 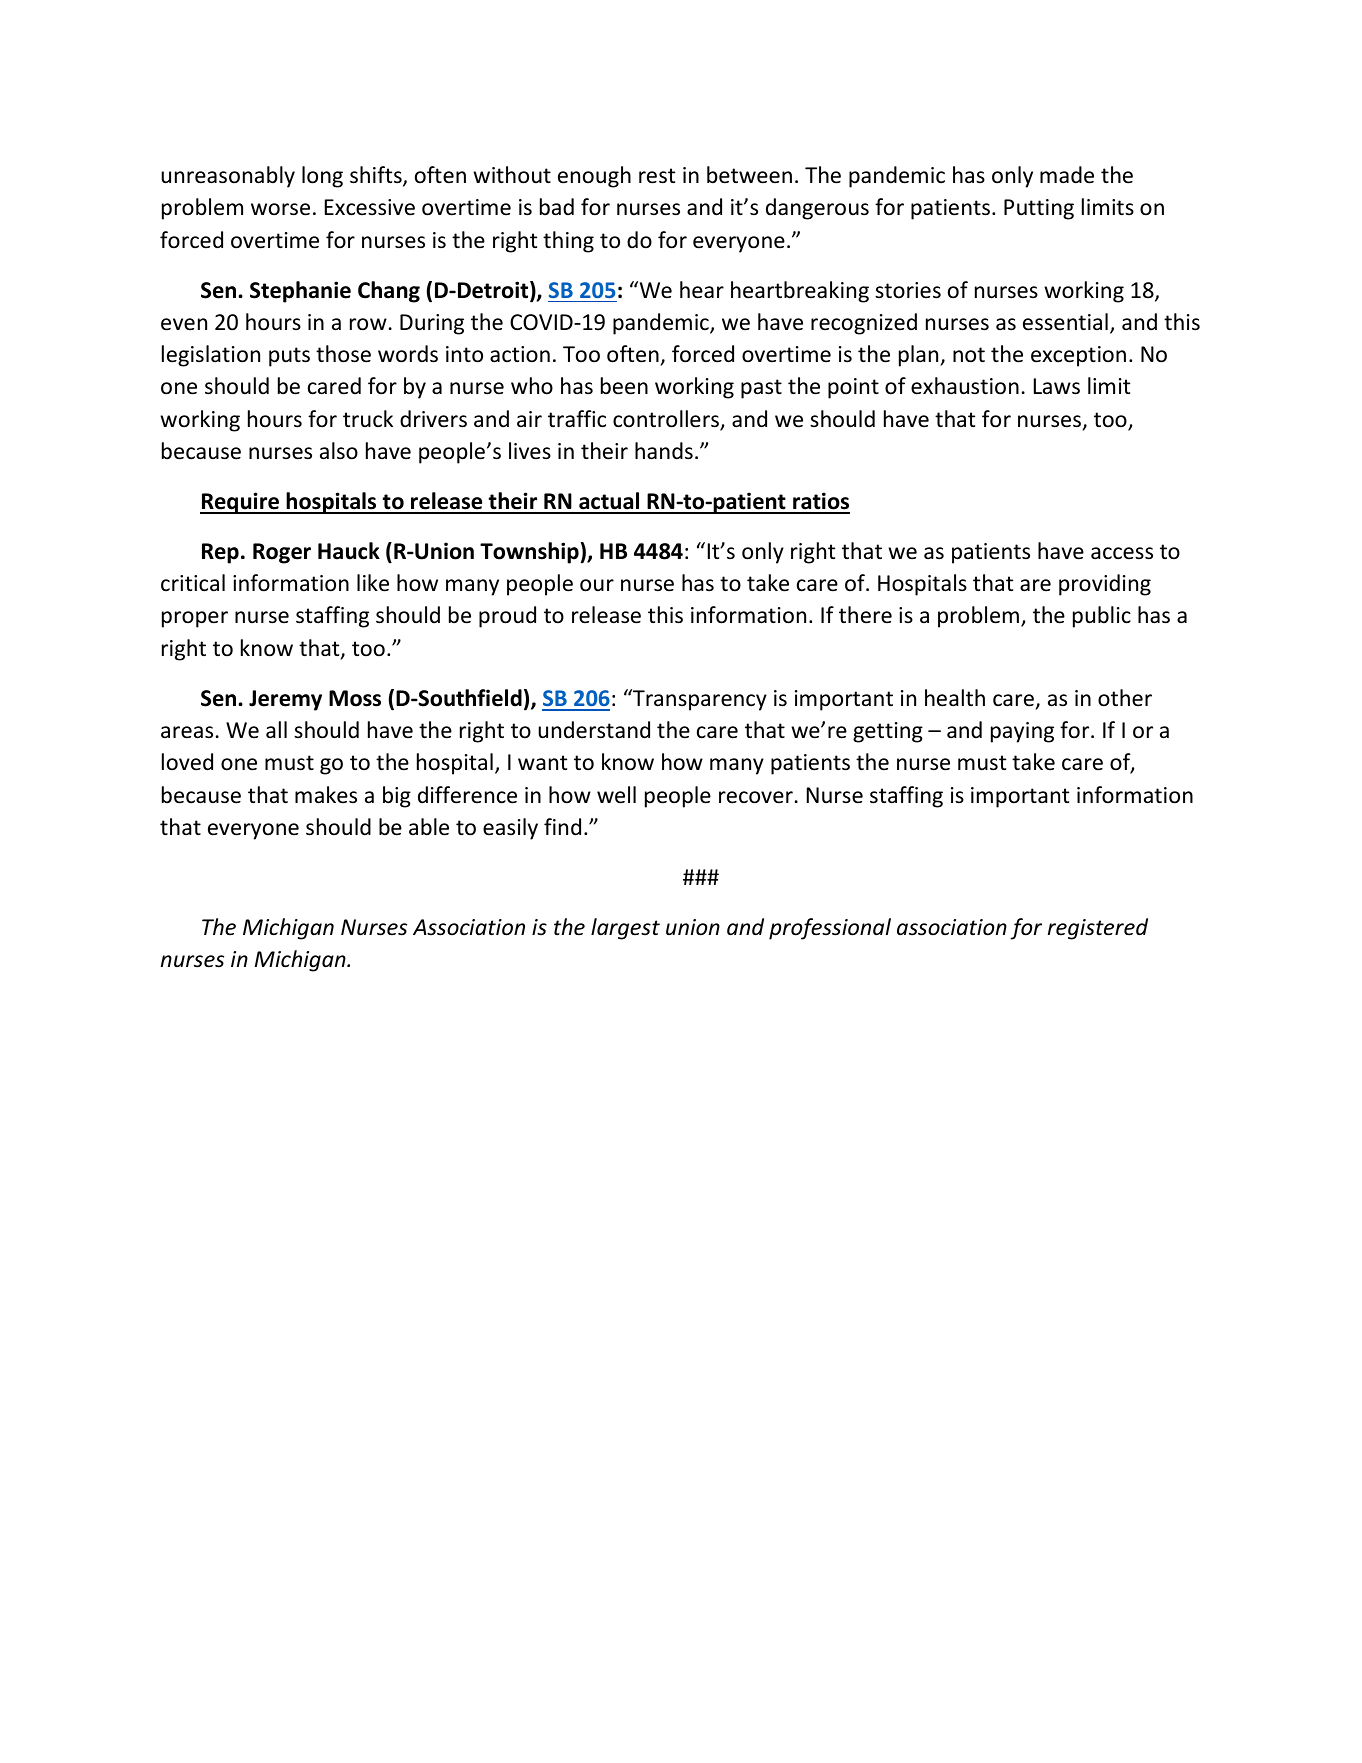 What do you see at coordinates (1039, 209) in the screenshot?
I see `Putting` at bounding box center [1039, 209].
